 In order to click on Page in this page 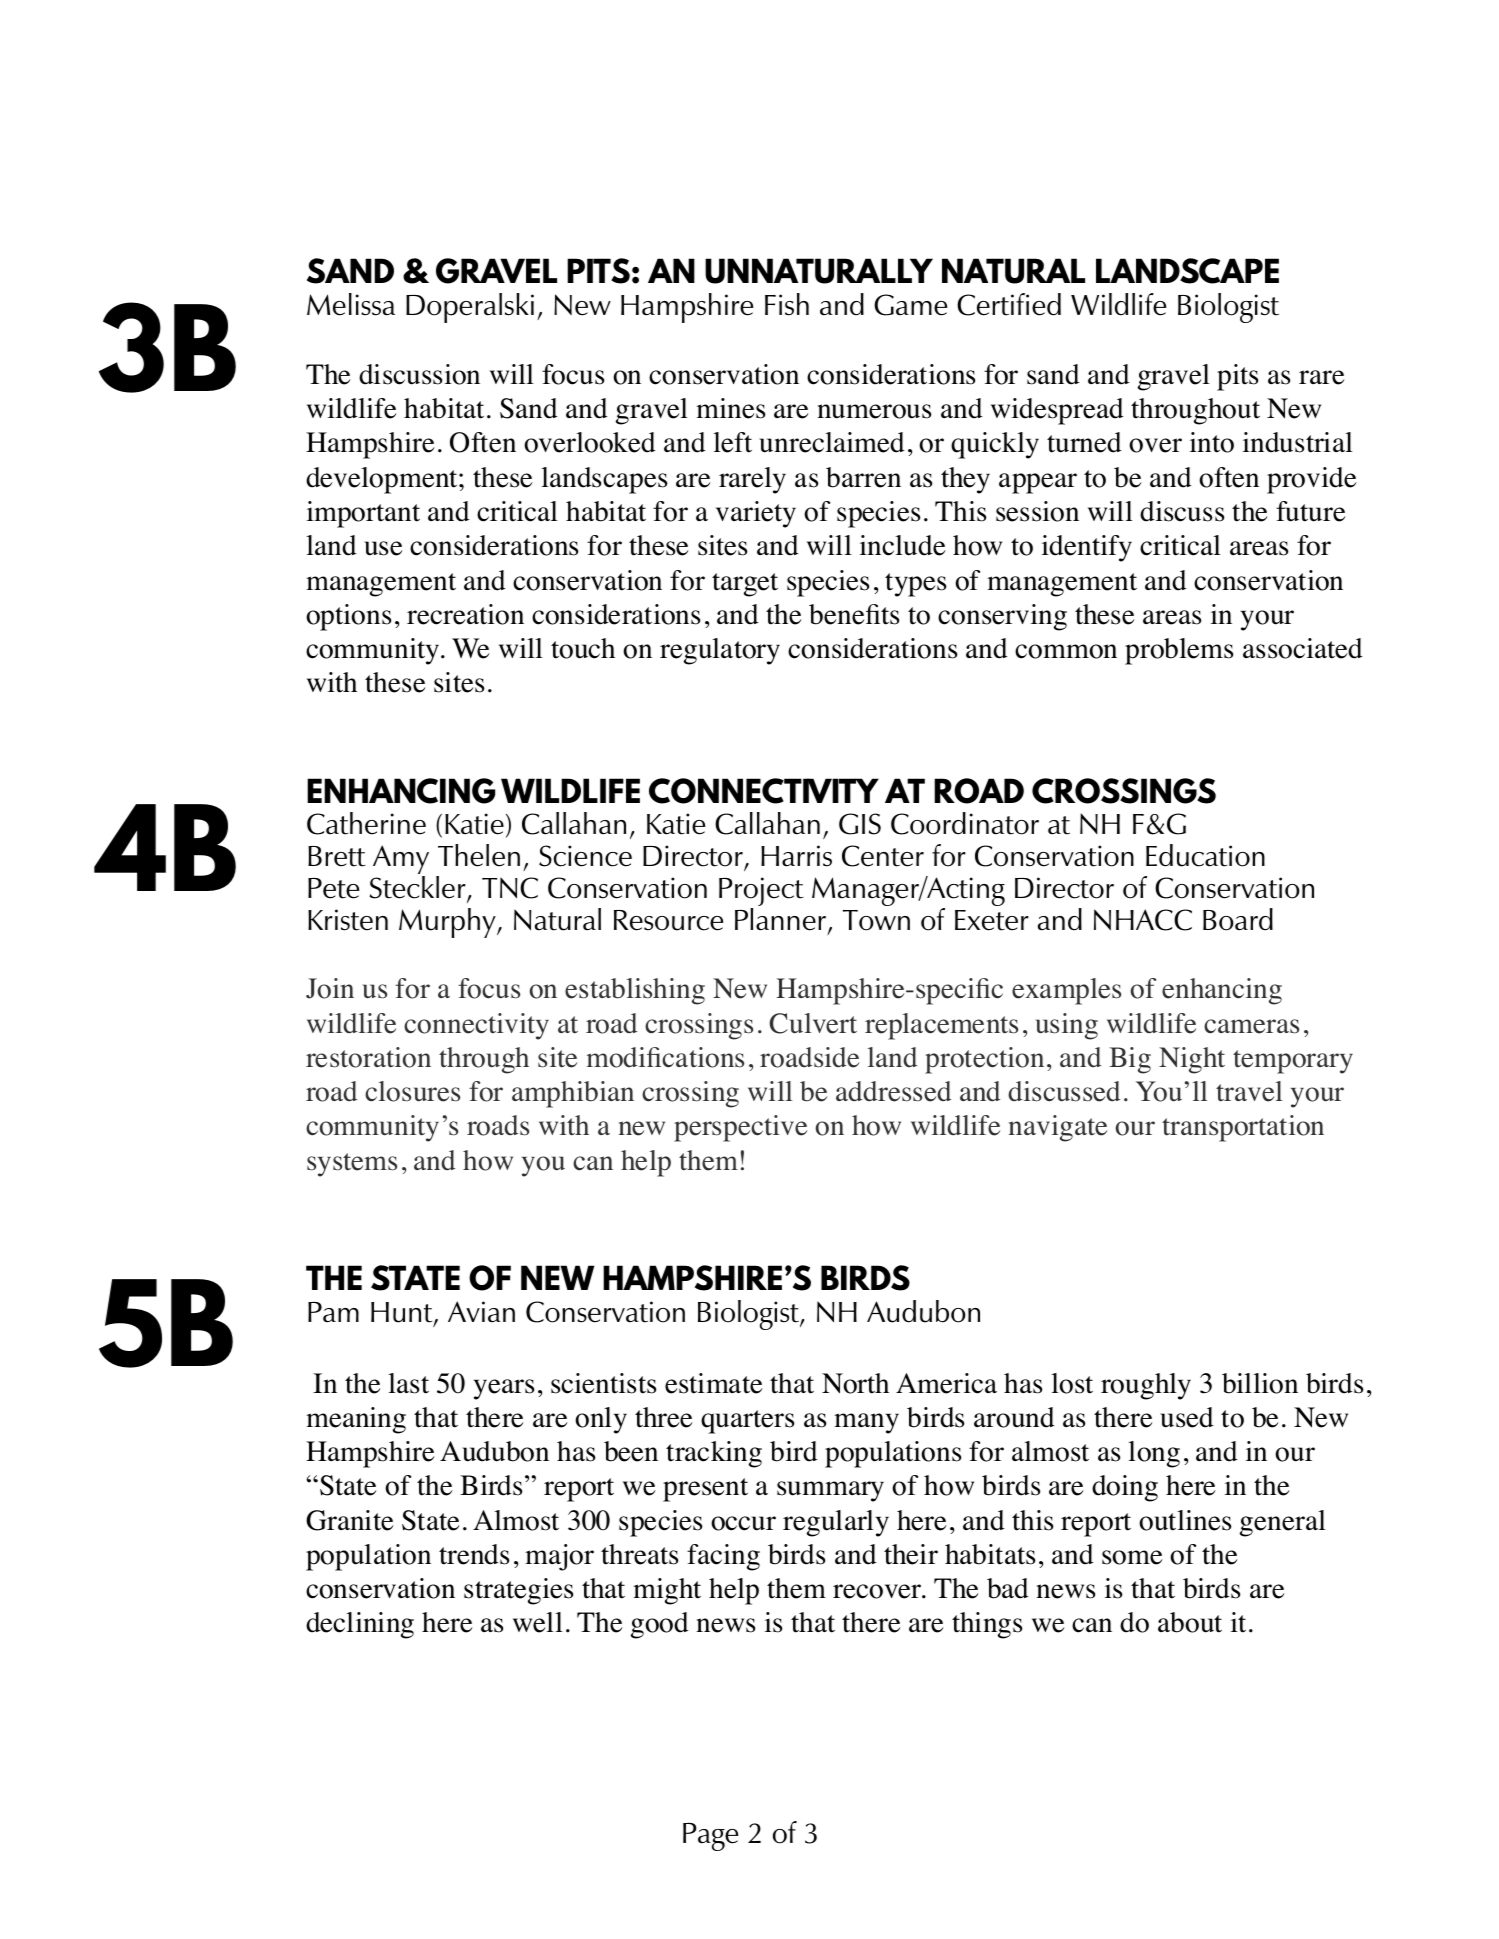, I will do `click(711, 1837)`.
